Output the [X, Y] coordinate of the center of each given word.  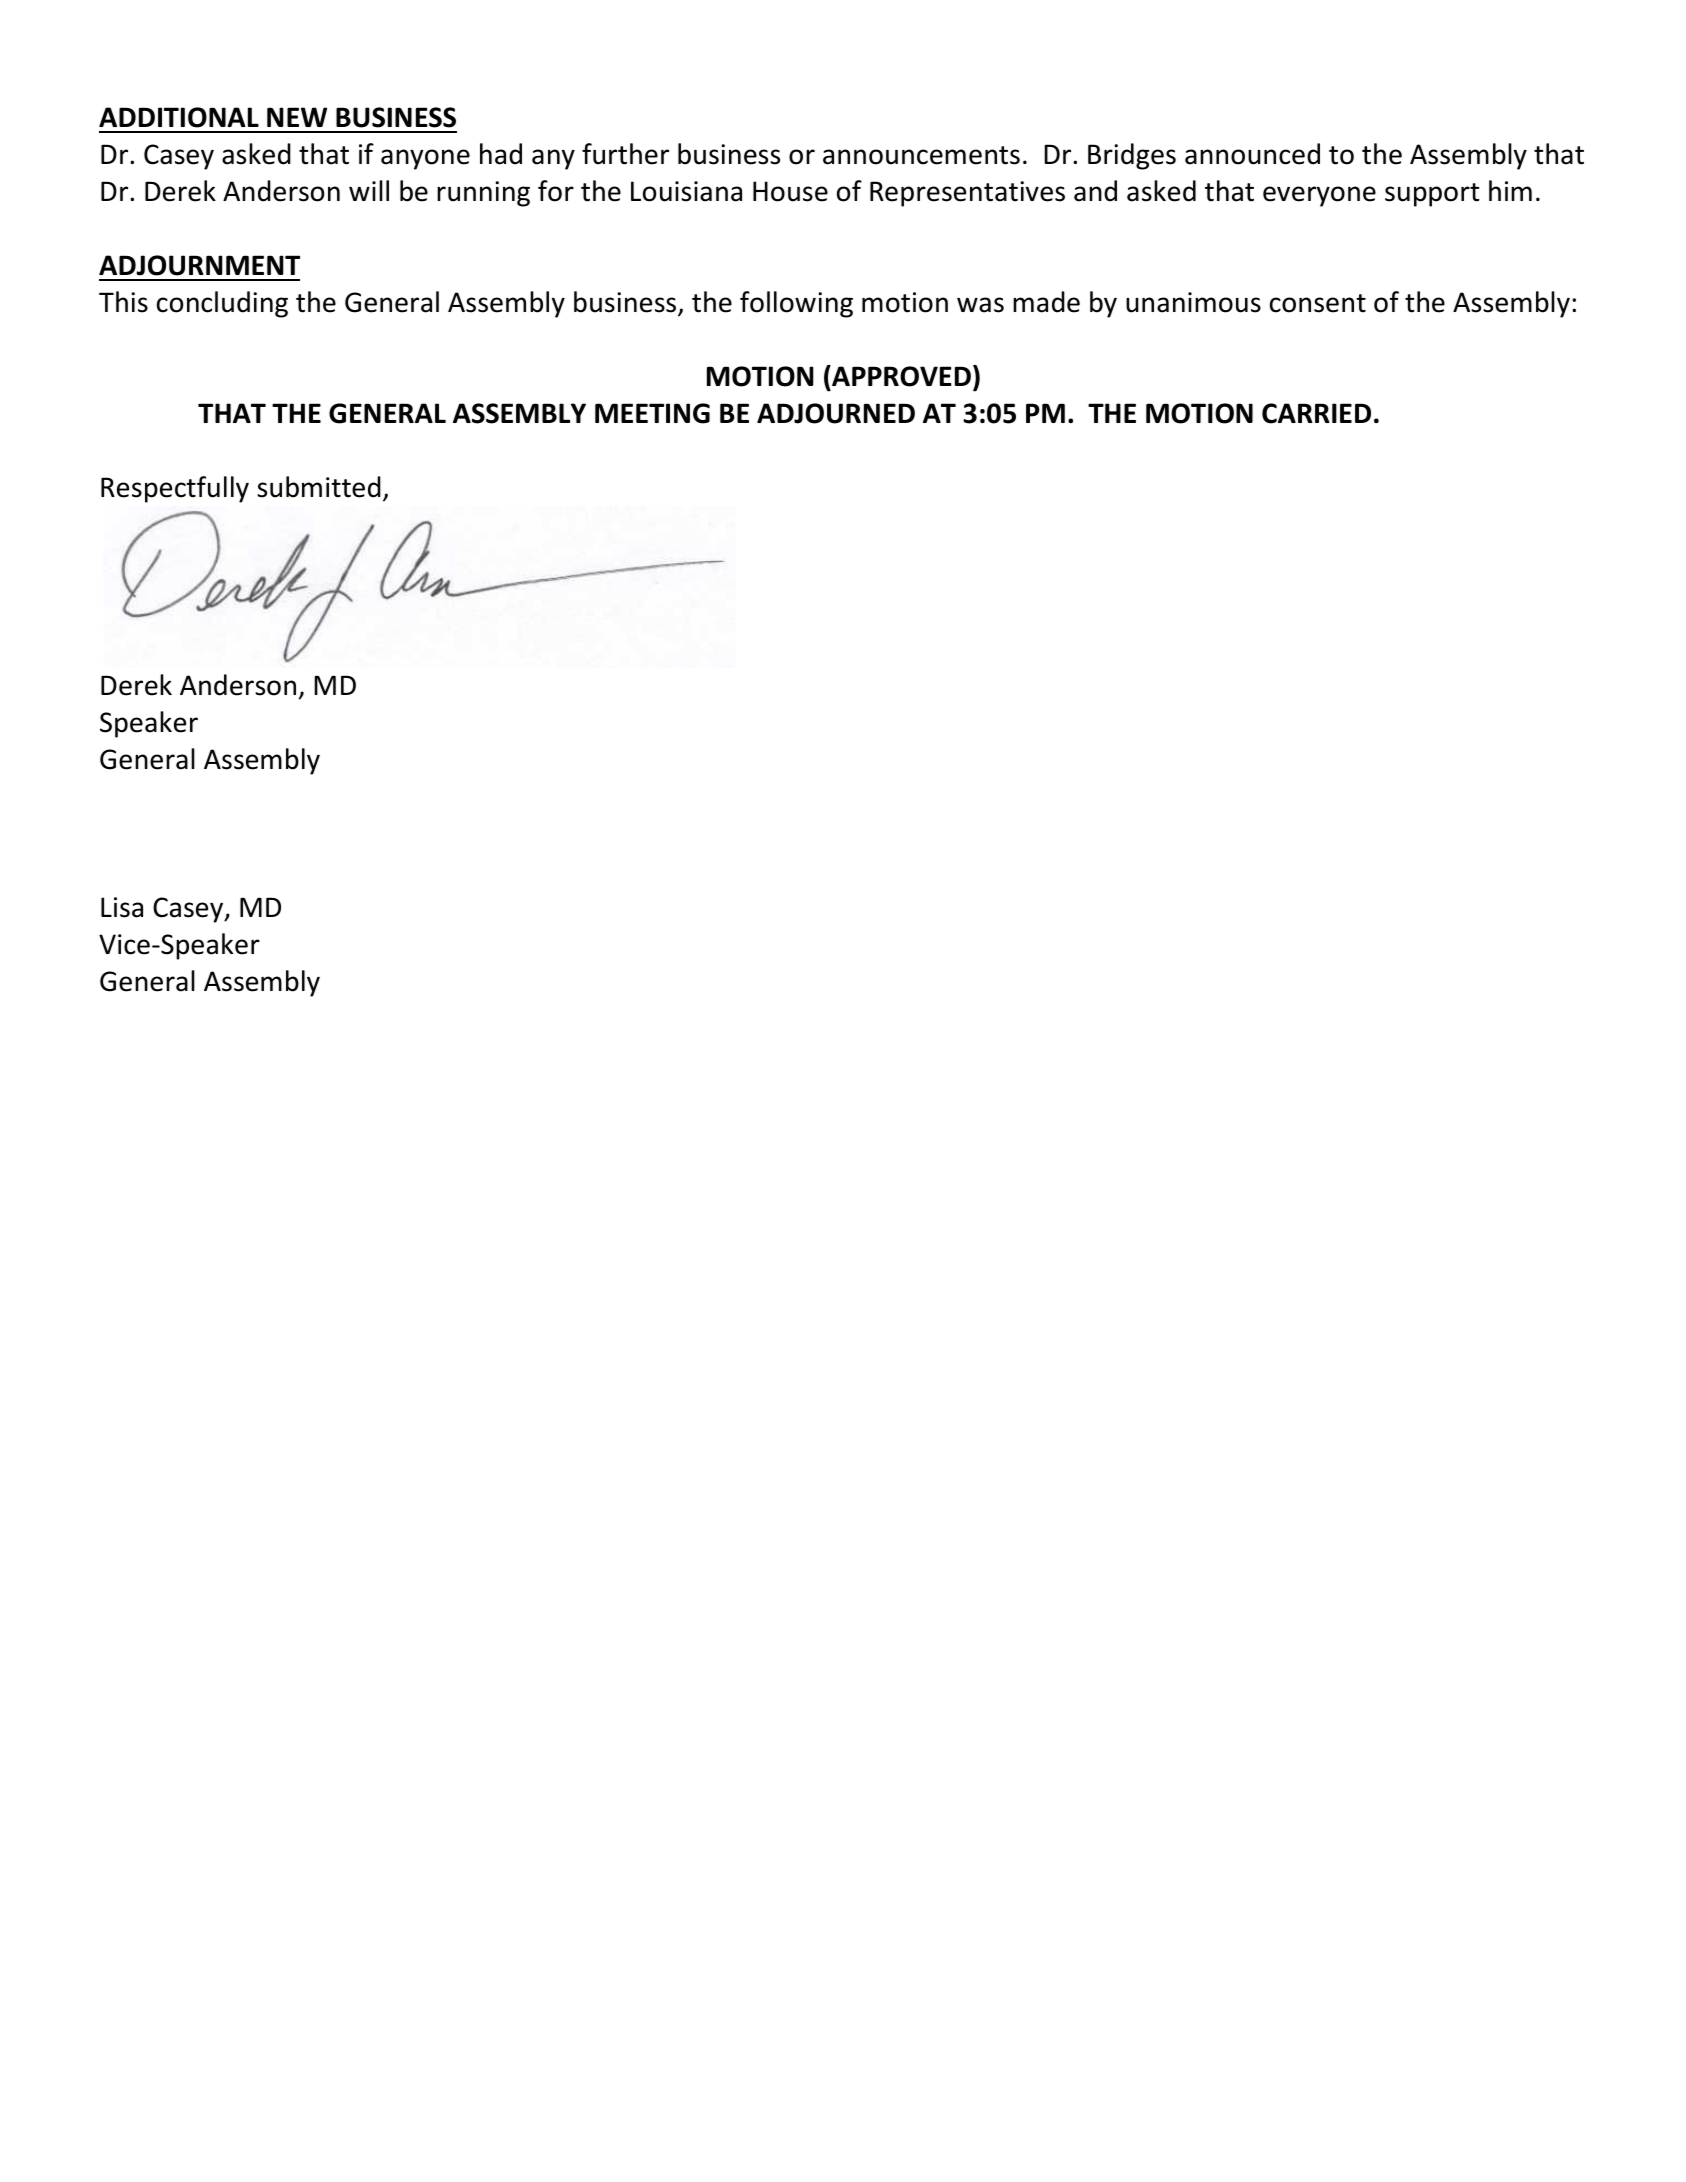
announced [1252, 154]
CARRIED [1316, 413]
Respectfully [175, 489]
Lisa [122, 907]
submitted [319, 487]
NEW [297, 117]
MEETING [652, 413]
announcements [921, 155]
